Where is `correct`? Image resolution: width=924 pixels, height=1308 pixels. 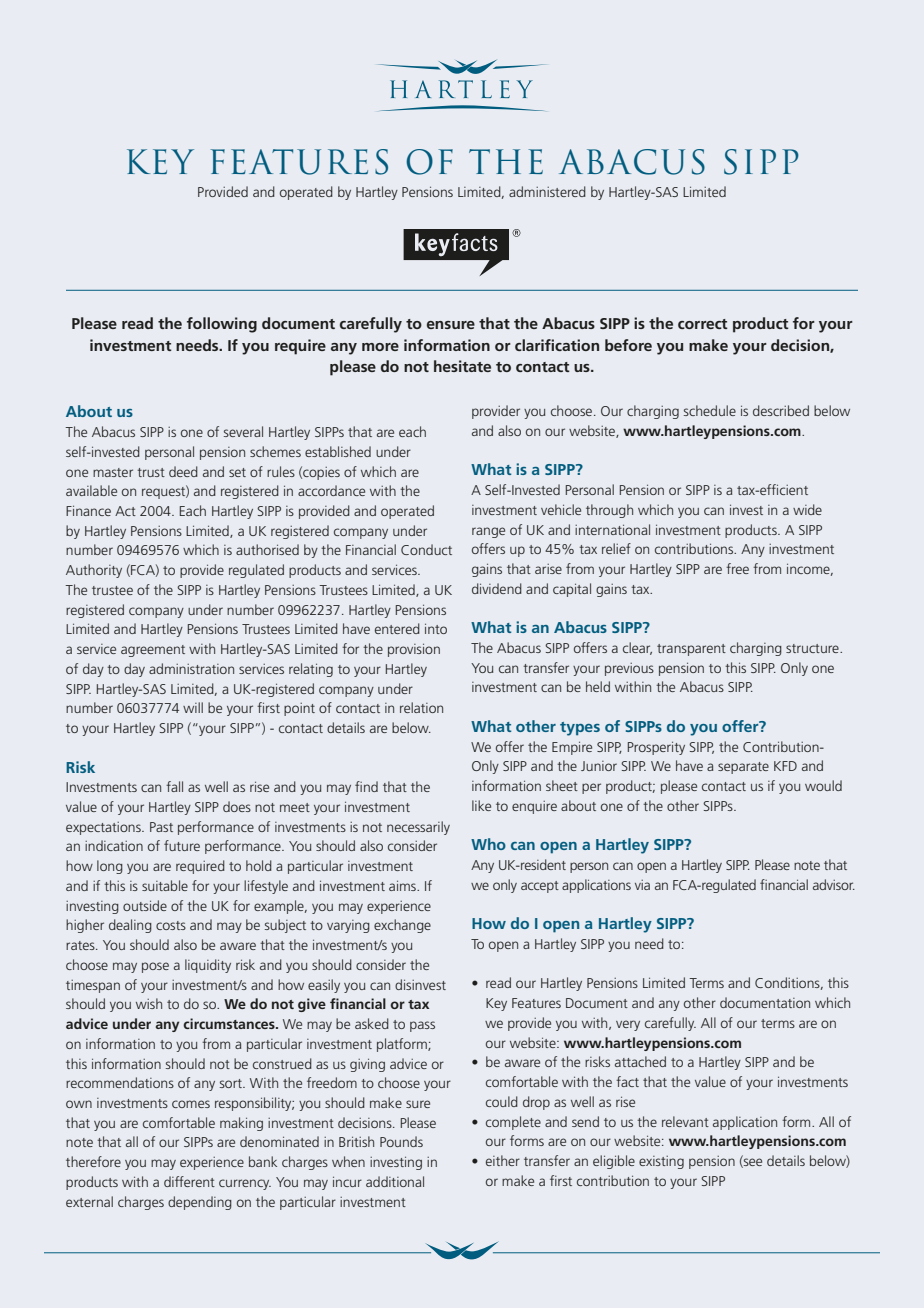
correct is located at coordinates (703, 324).
